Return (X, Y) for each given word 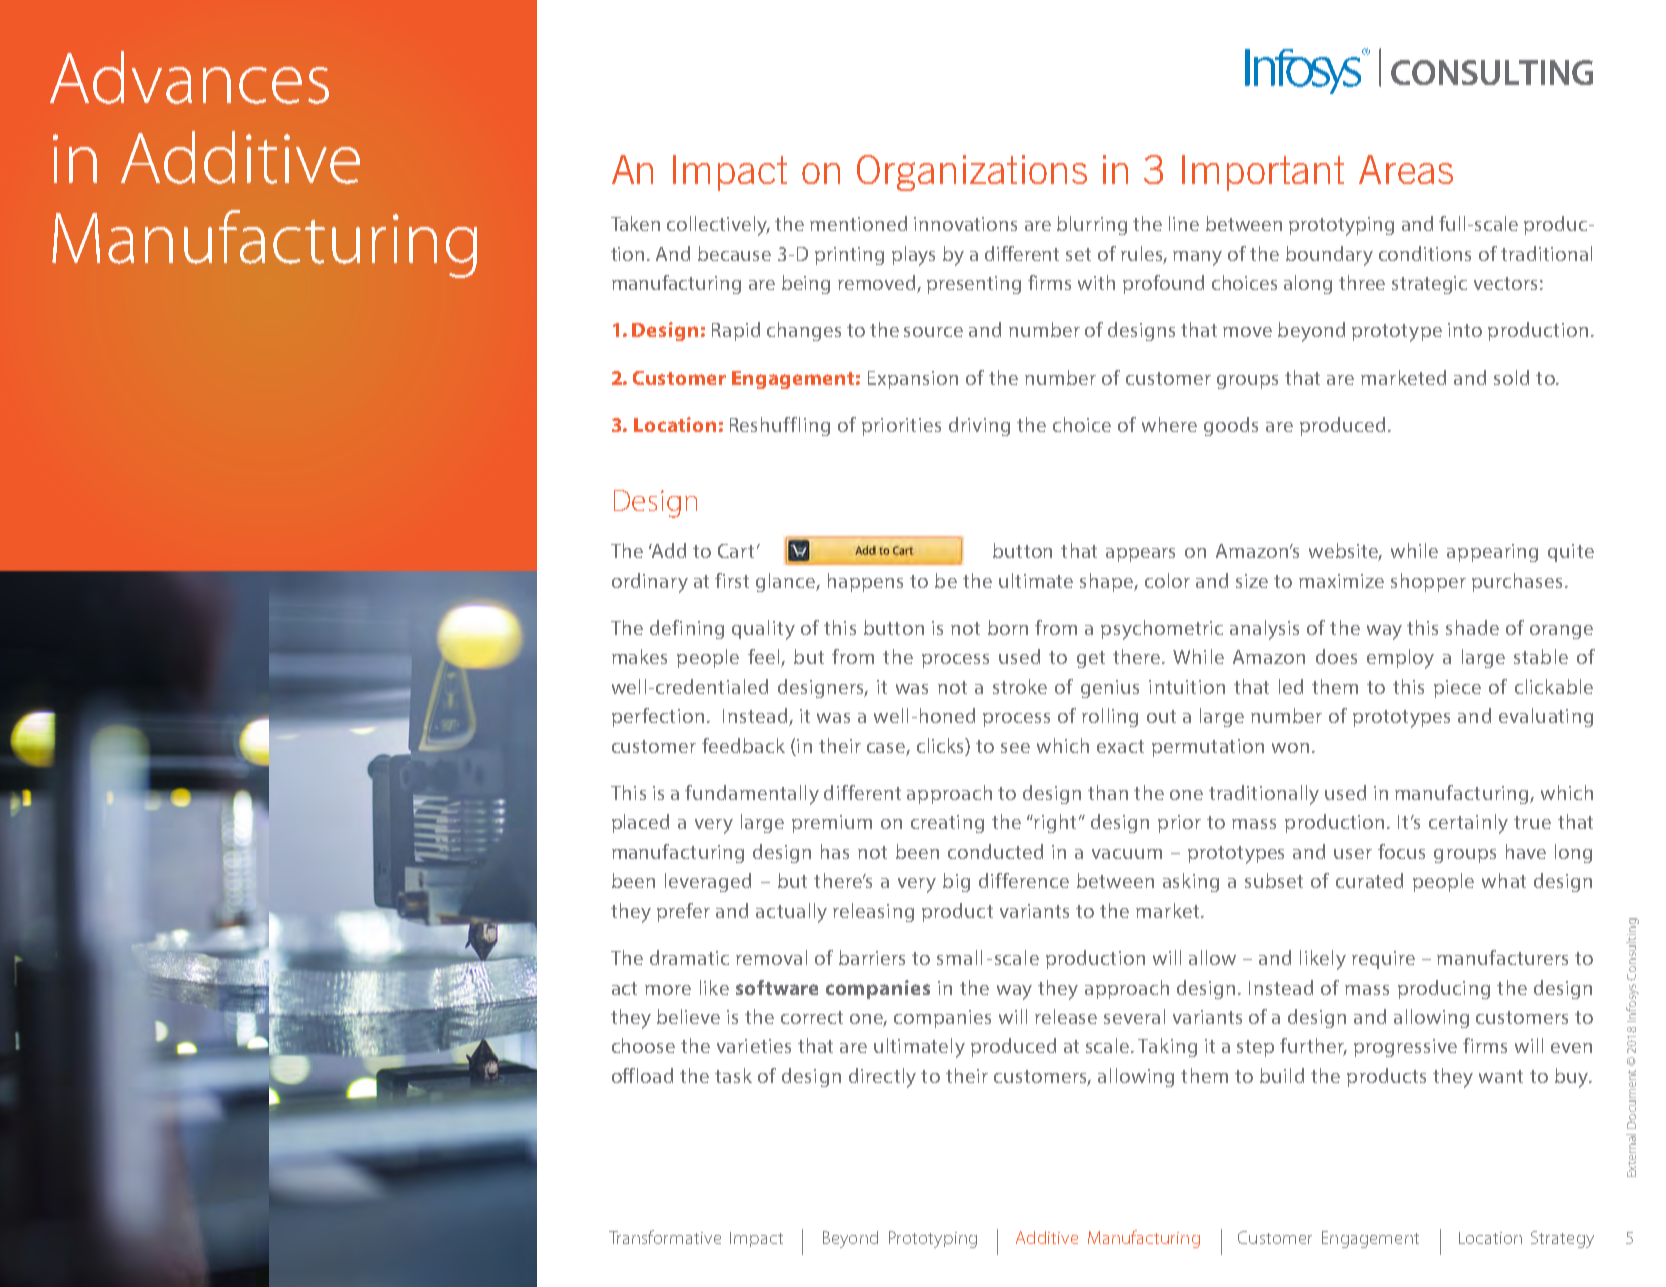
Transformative (665, 1237)
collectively (718, 226)
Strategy (1562, 1239)
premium (832, 824)
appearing (1492, 553)
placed (640, 823)
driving (979, 426)
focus (1401, 851)
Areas (1406, 169)
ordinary (650, 583)
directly (882, 1078)
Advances (189, 77)
